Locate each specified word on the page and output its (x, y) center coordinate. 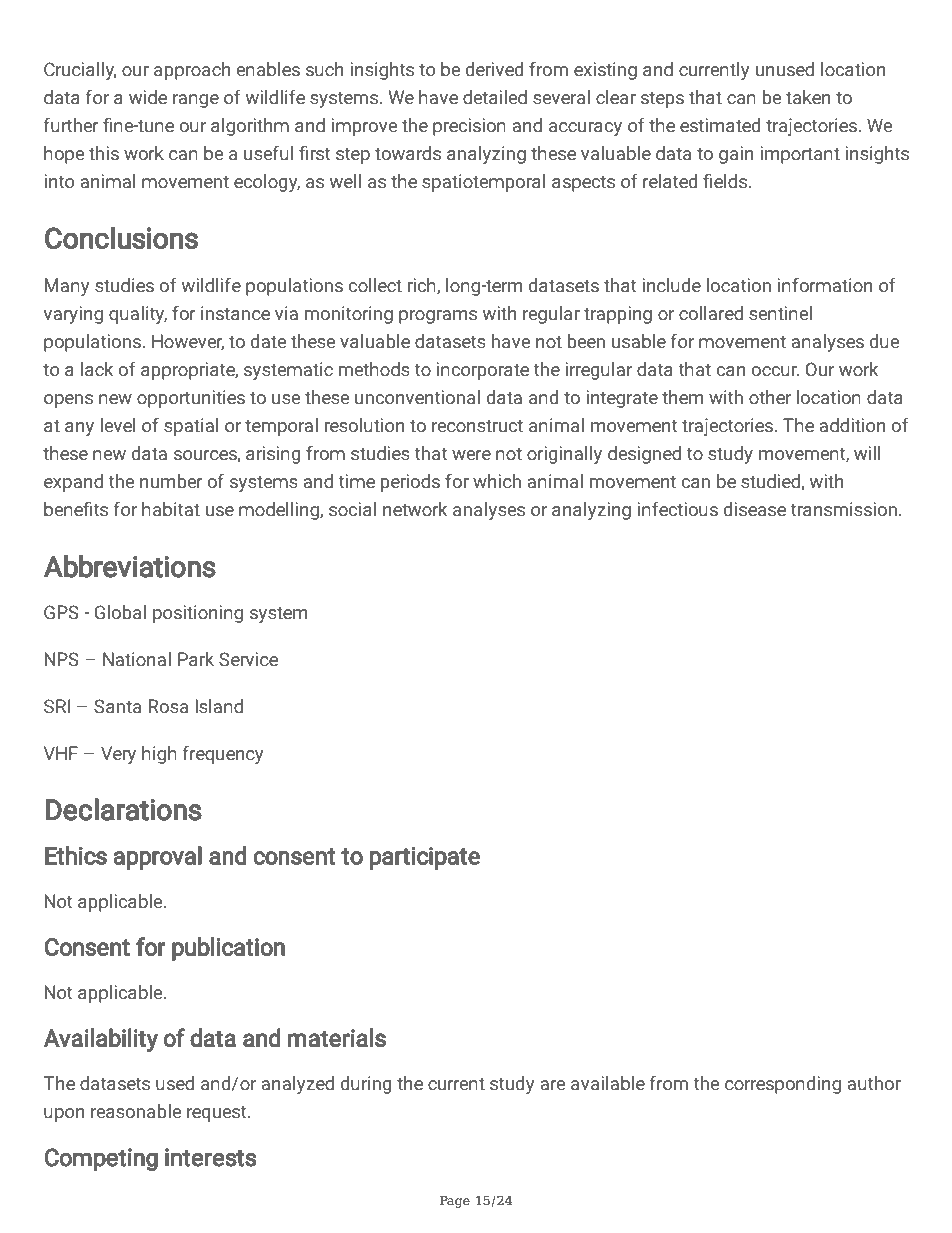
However (188, 342)
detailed (495, 97)
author (874, 1083)
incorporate (483, 371)
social (352, 509)
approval (157, 858)
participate (425, 858)
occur (775, 371)
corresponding (783, 1085)
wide (148, 97)
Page (455, 1202)
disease (755, 509)
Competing (101, 1159)
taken (808, 97)
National (137, 659)
